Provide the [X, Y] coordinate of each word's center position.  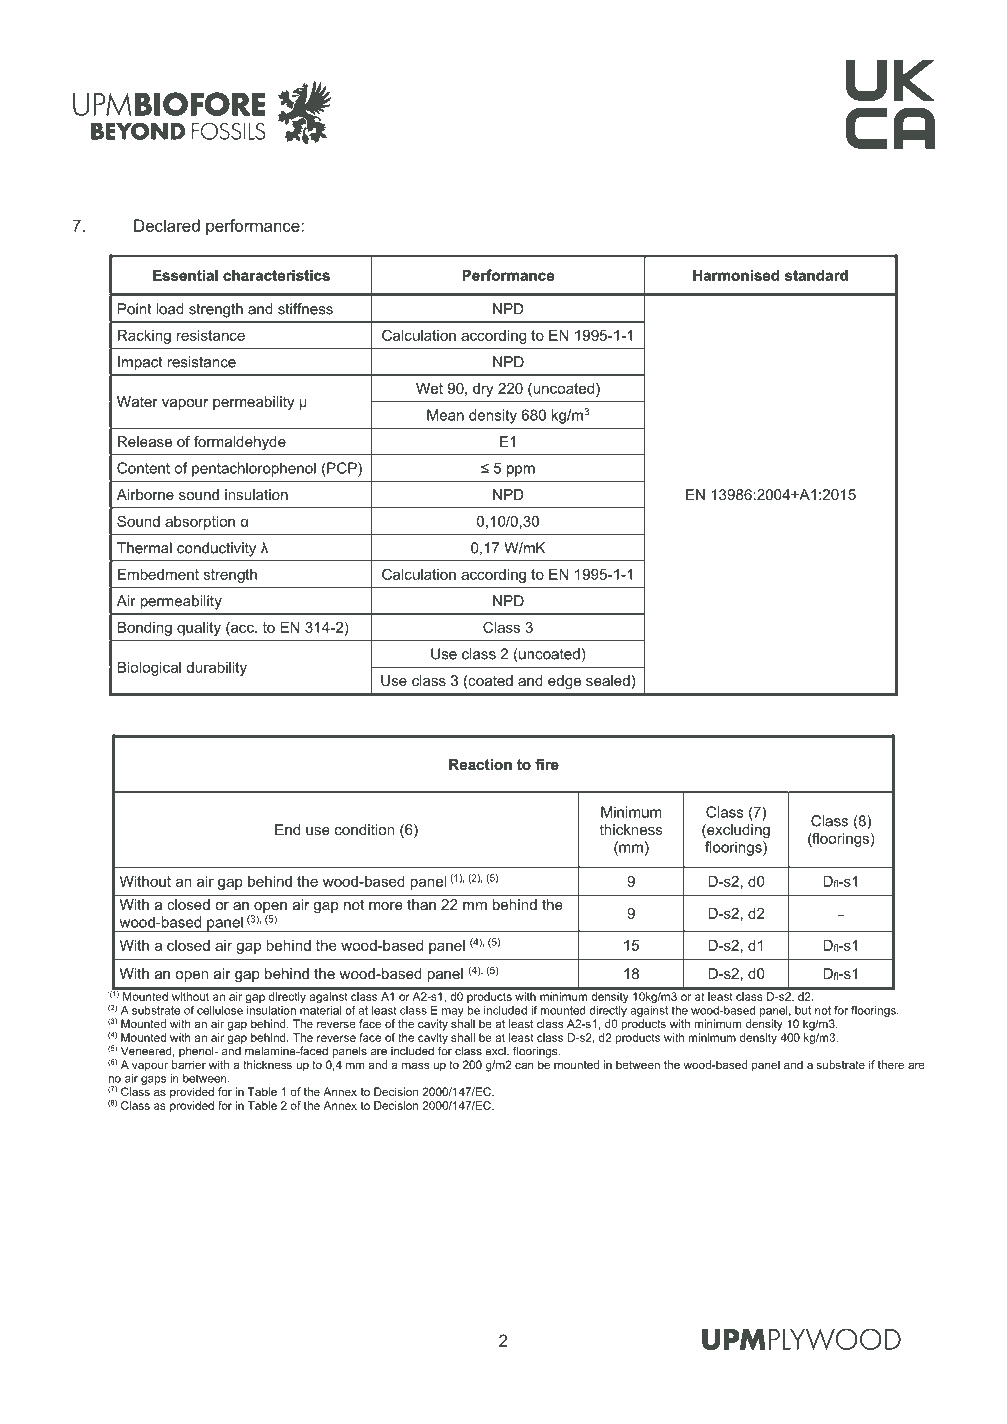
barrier [189, 1064]
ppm [521, 471]
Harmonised [736, 275]
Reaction [480, 764]
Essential [185, 275]
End [287, 829]
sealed [608, 680]
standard [816, 275]
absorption [200, 523]
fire [547, 764]
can [524, 1065]
